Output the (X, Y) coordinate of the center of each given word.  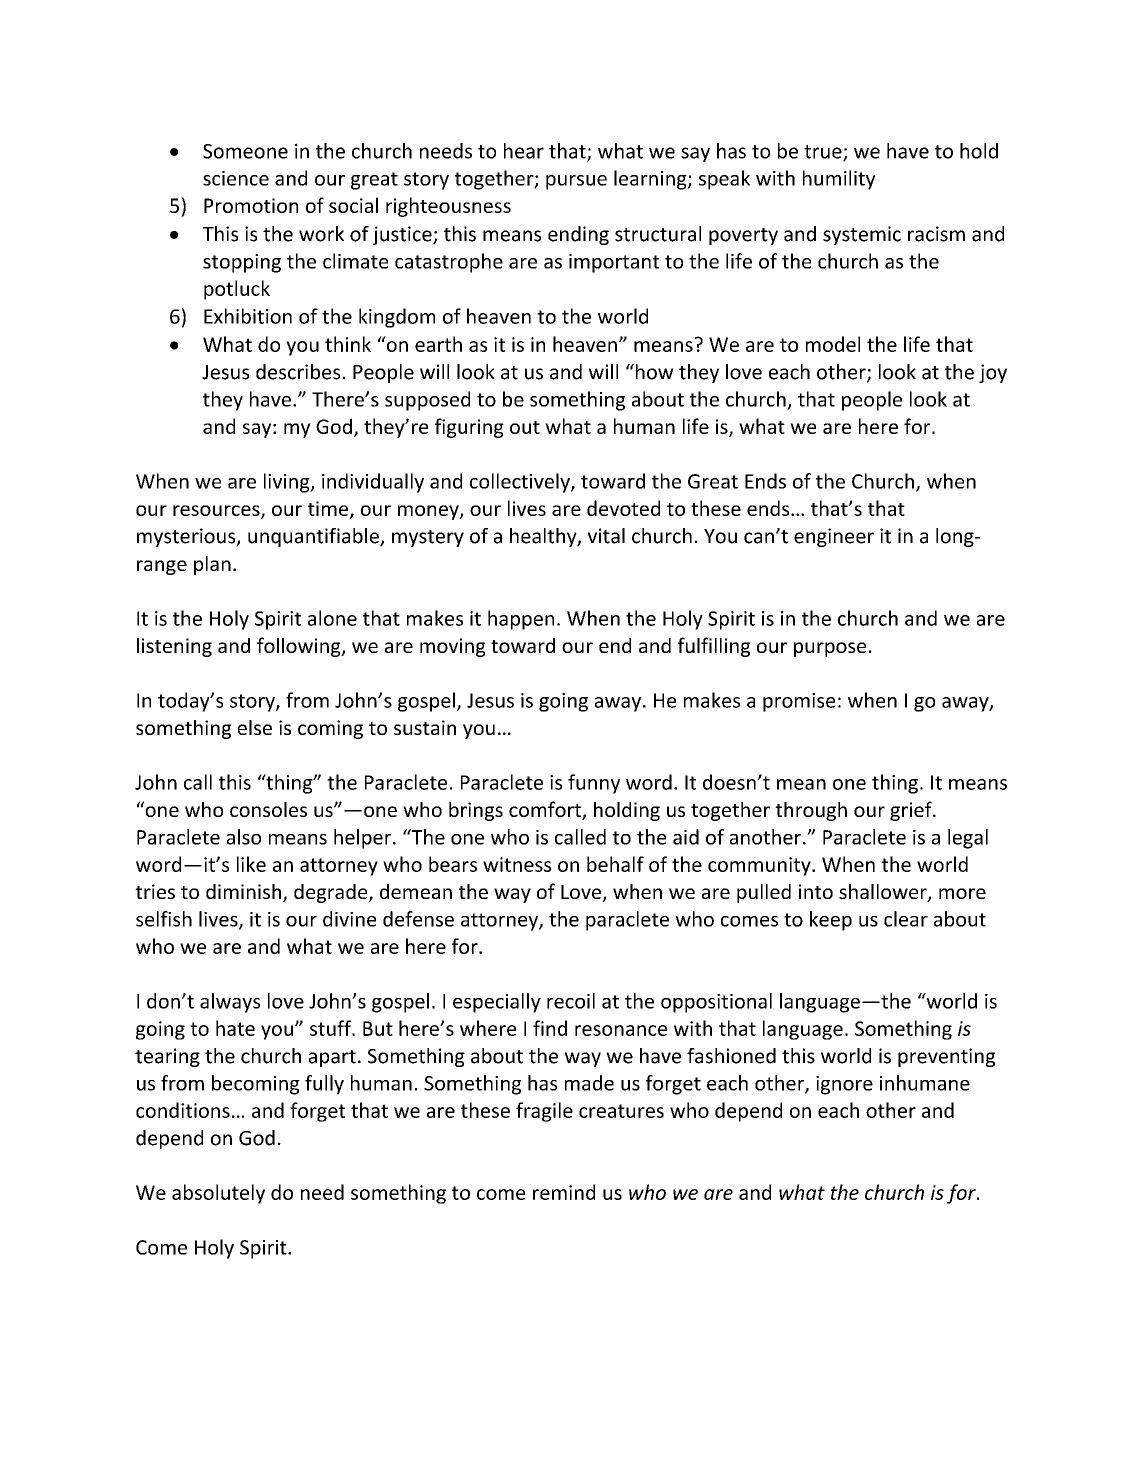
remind (564, 1192)
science (236, 178)
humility (839, 180)
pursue (576, 182)
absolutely (218, 1194)
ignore (844, 1085)
